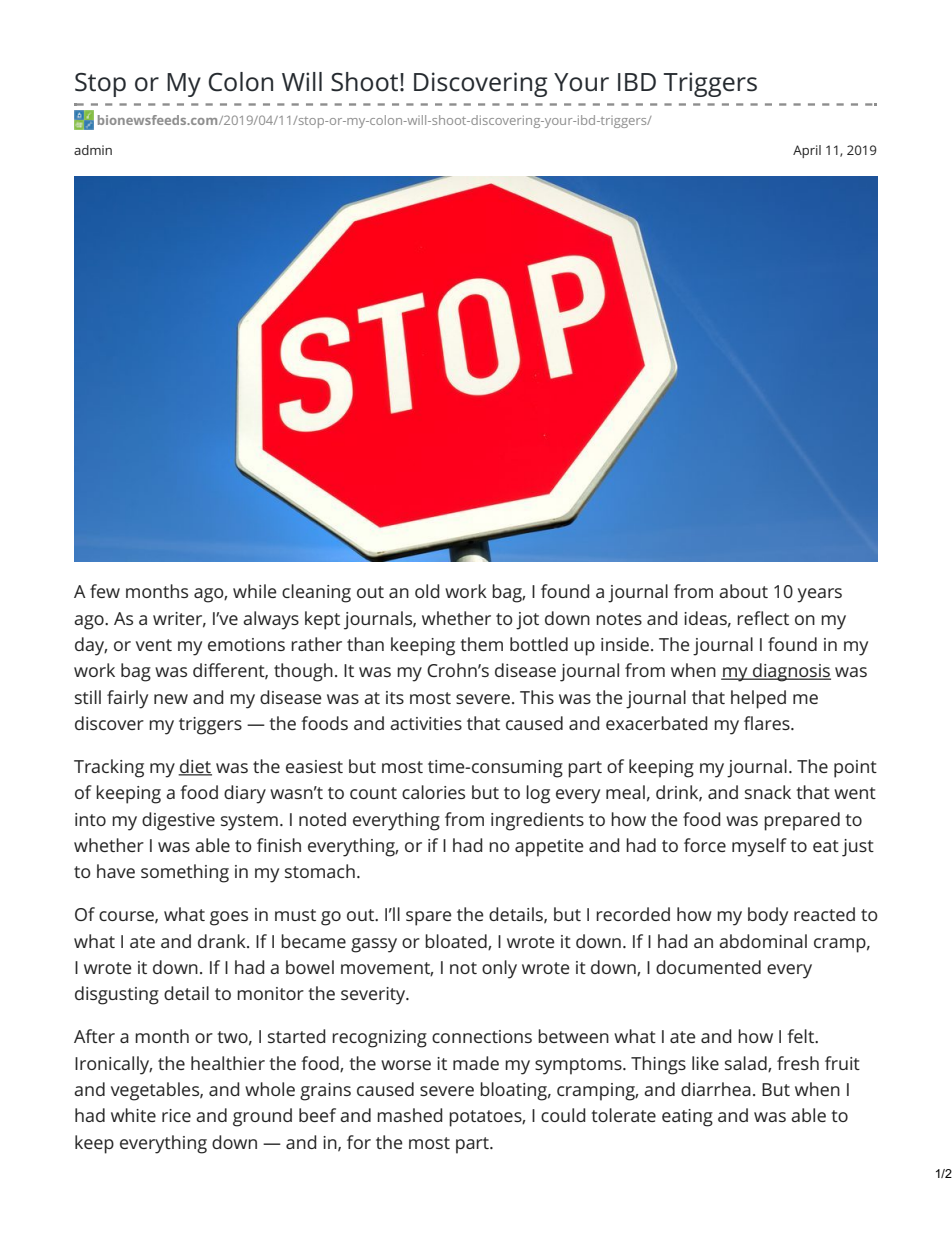 This screenshot has height=1233, width=952. What do you see at coordinates (427, 591) in the screenshot?
I see `old` at bounding box center [427, 591].
